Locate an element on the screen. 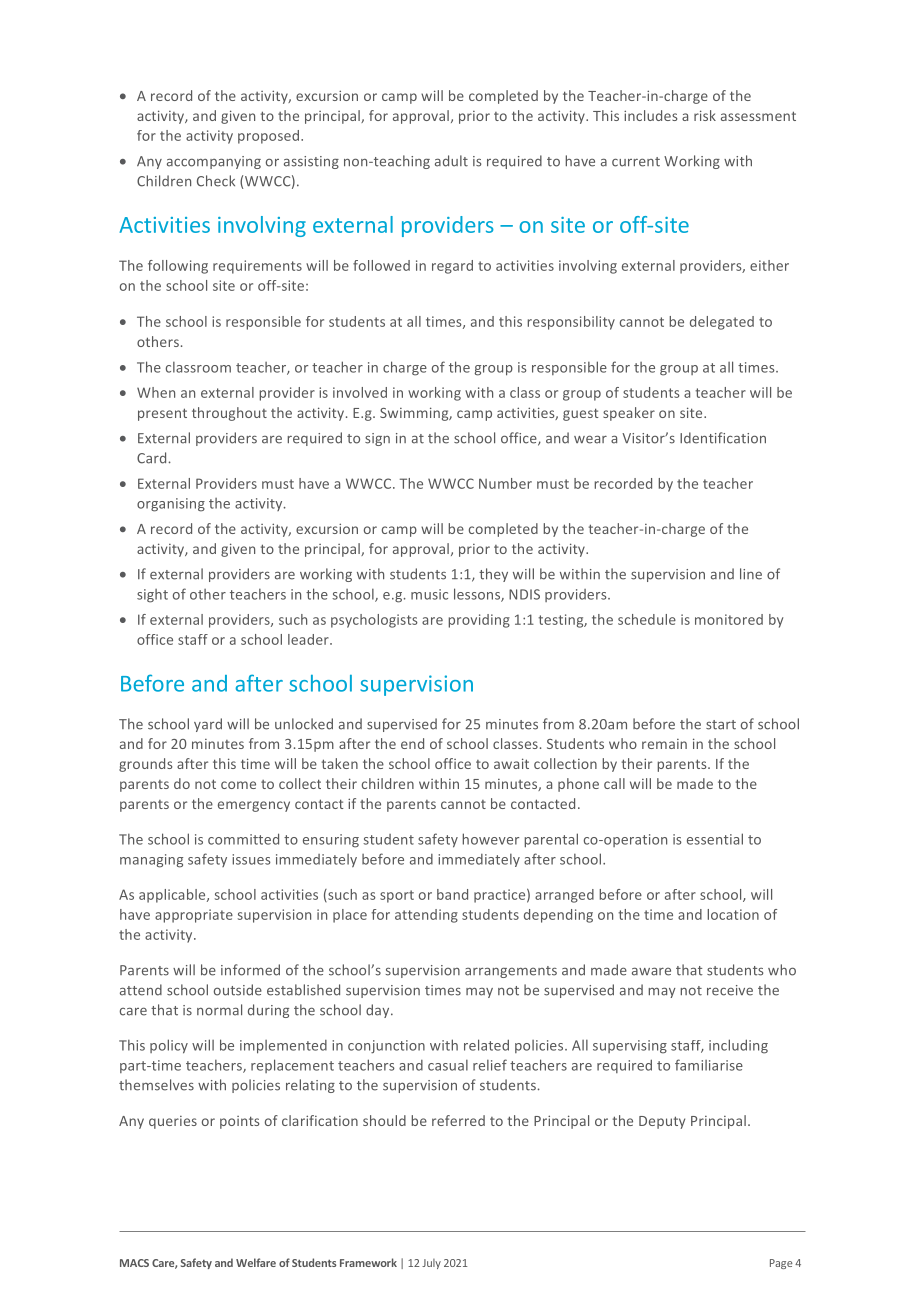 The image size is (924, 1309). accompanying is located at coordinates (214, 162).
